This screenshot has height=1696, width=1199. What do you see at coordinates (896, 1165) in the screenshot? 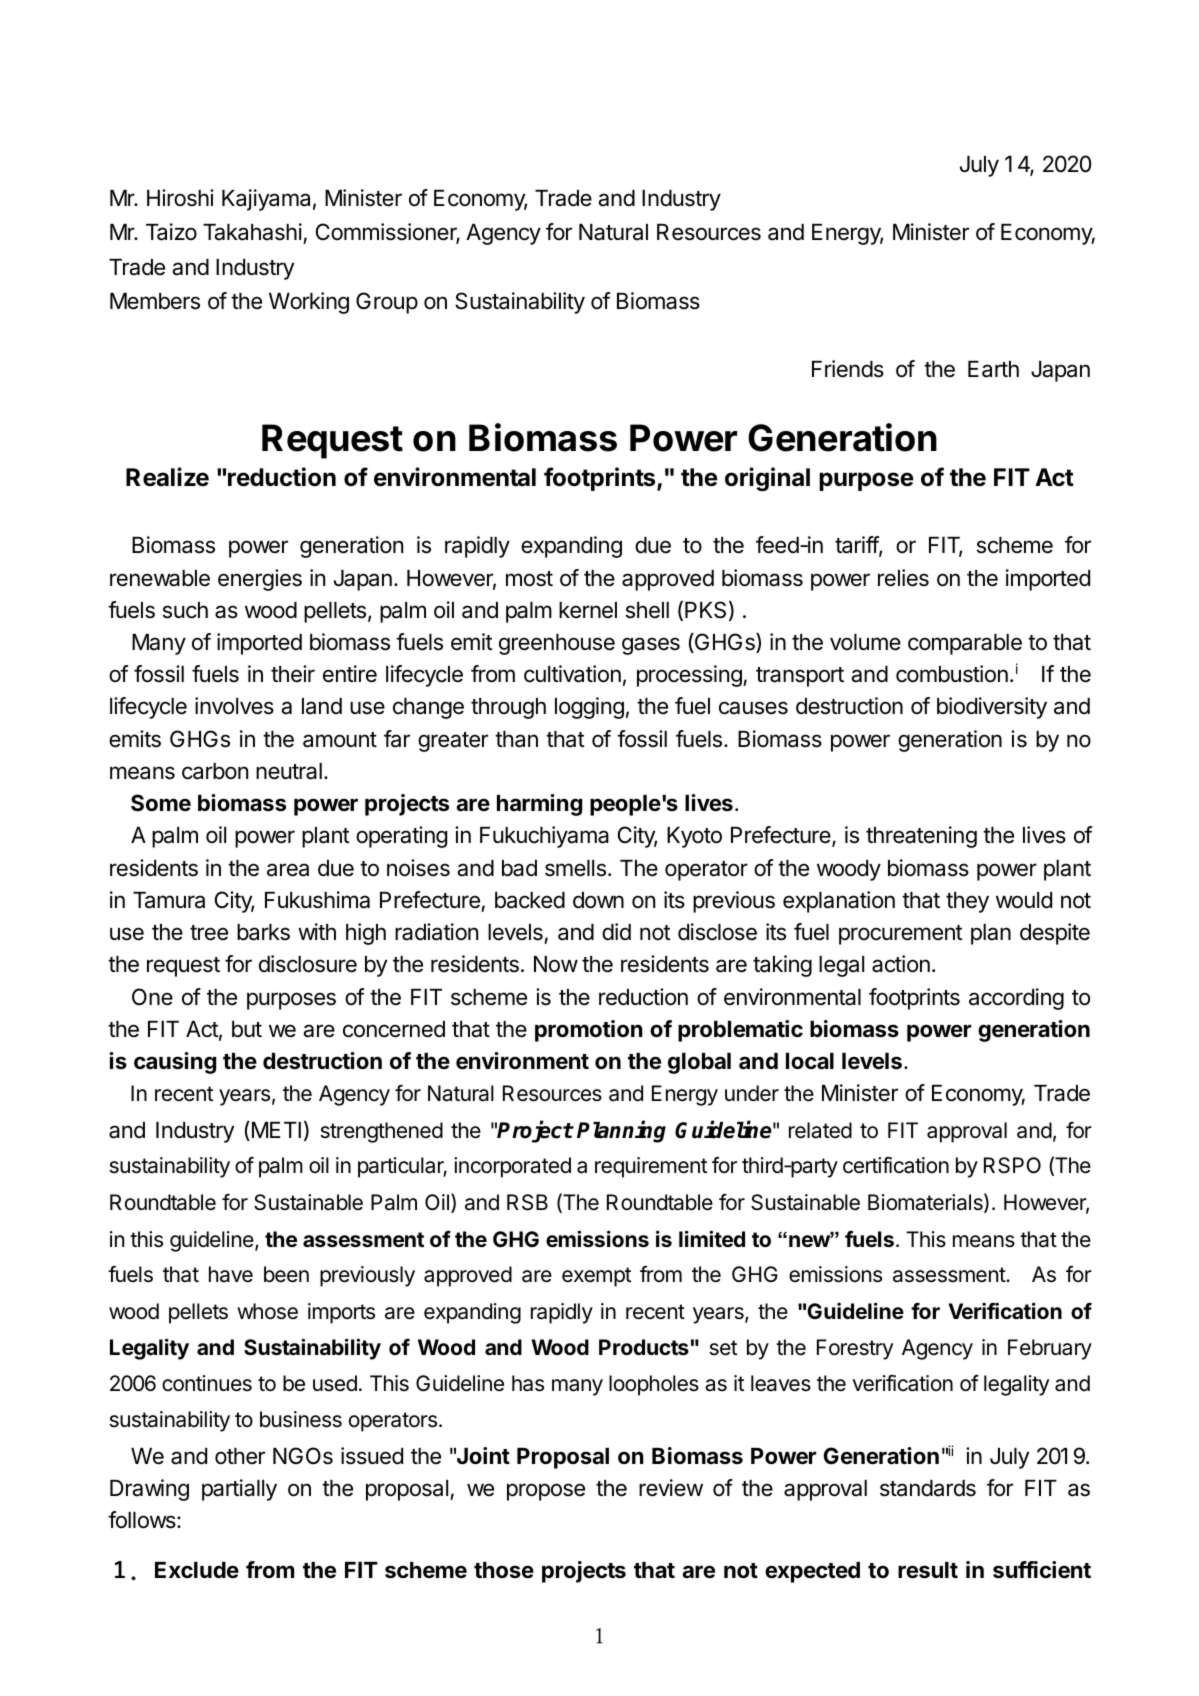
I see `certification` at bounding box center [896, 1165].
